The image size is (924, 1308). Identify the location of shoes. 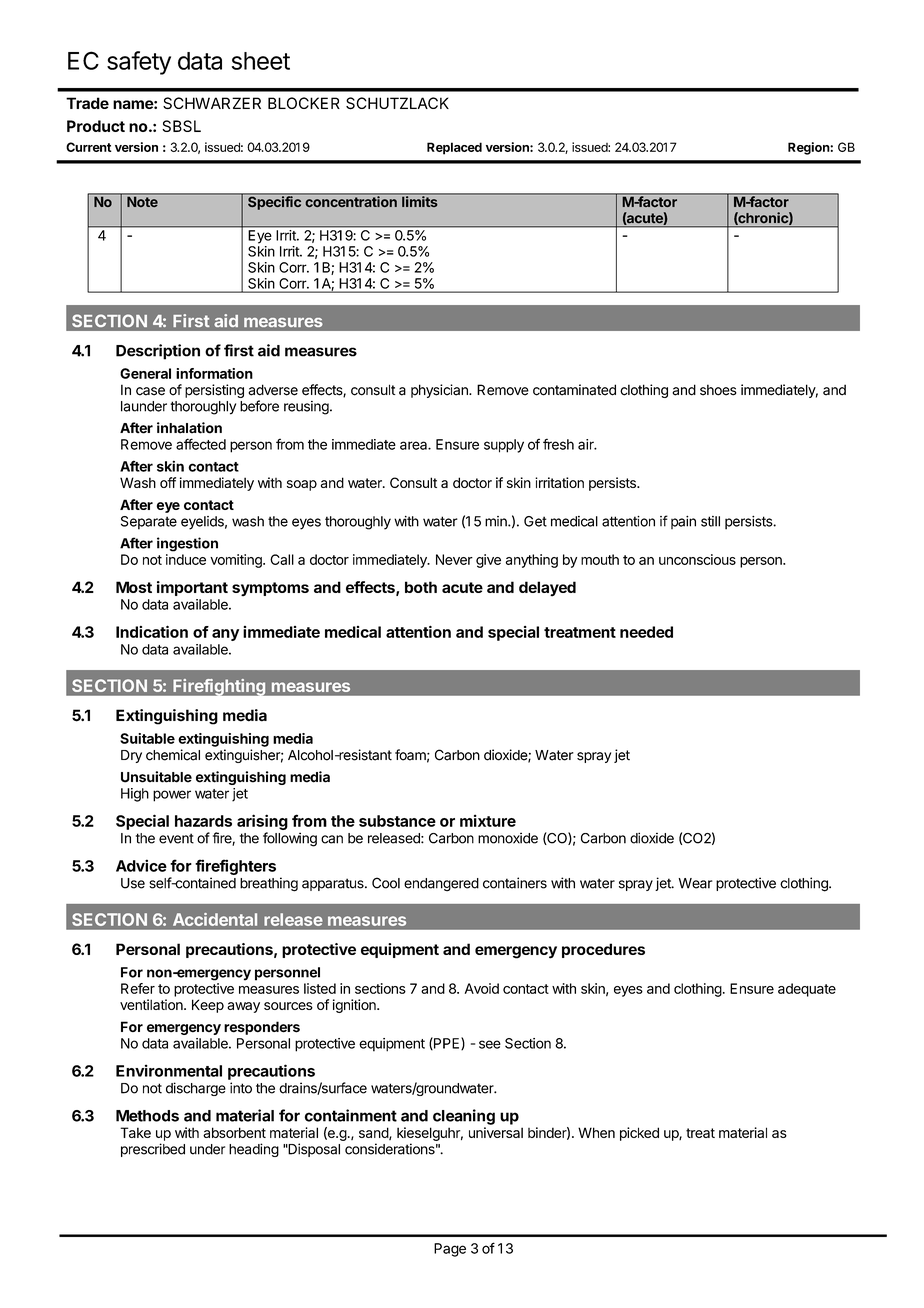
(718, 390).
